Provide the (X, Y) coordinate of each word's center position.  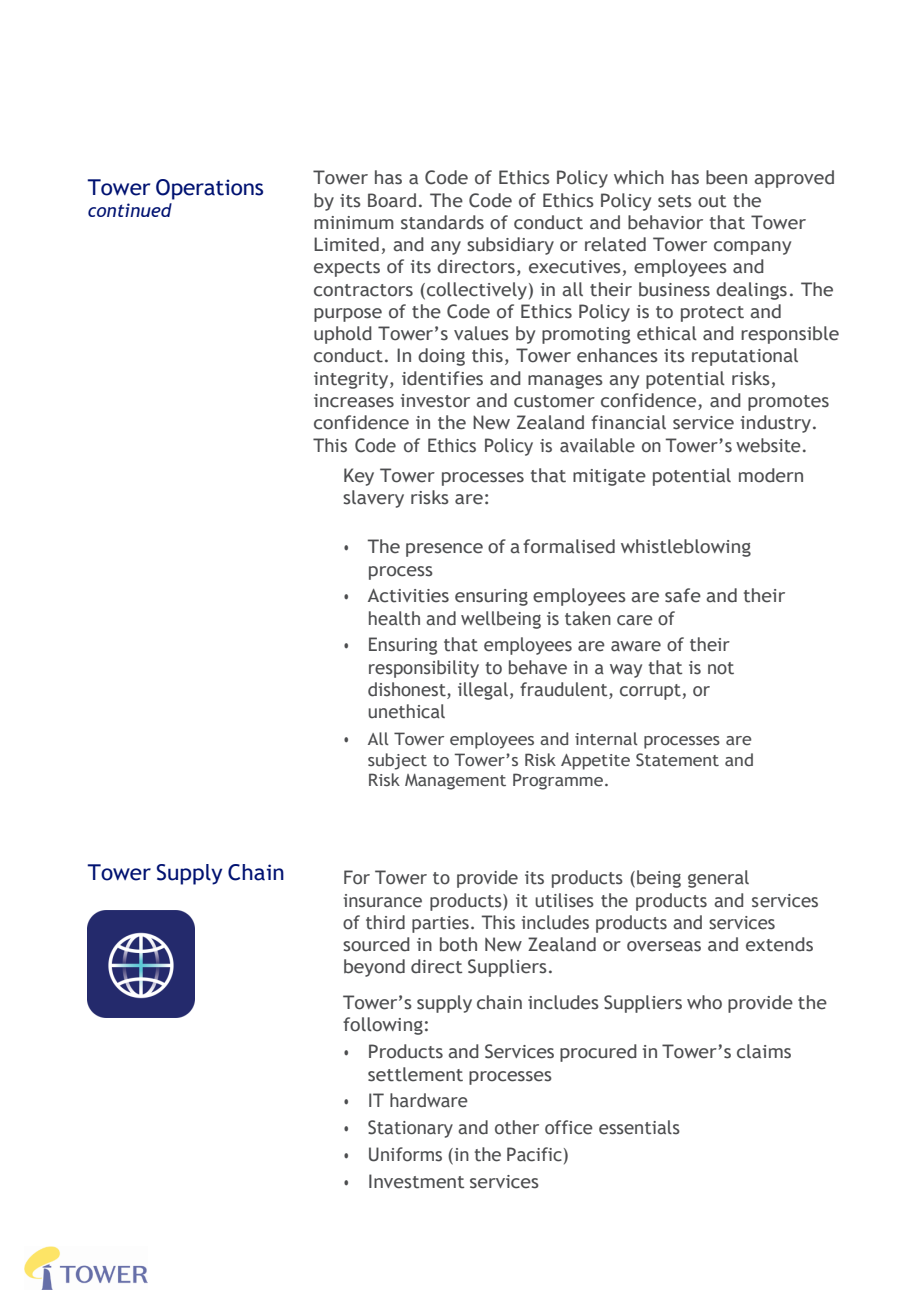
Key (359, 477)
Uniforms (405, 1154)
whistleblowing (686, 548)
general (718, 879)
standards (442, 222)
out (712, 201)
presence (444, 550)
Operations (209, 189)
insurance (382, 901)
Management (455, 782)
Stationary (410, 1129)
